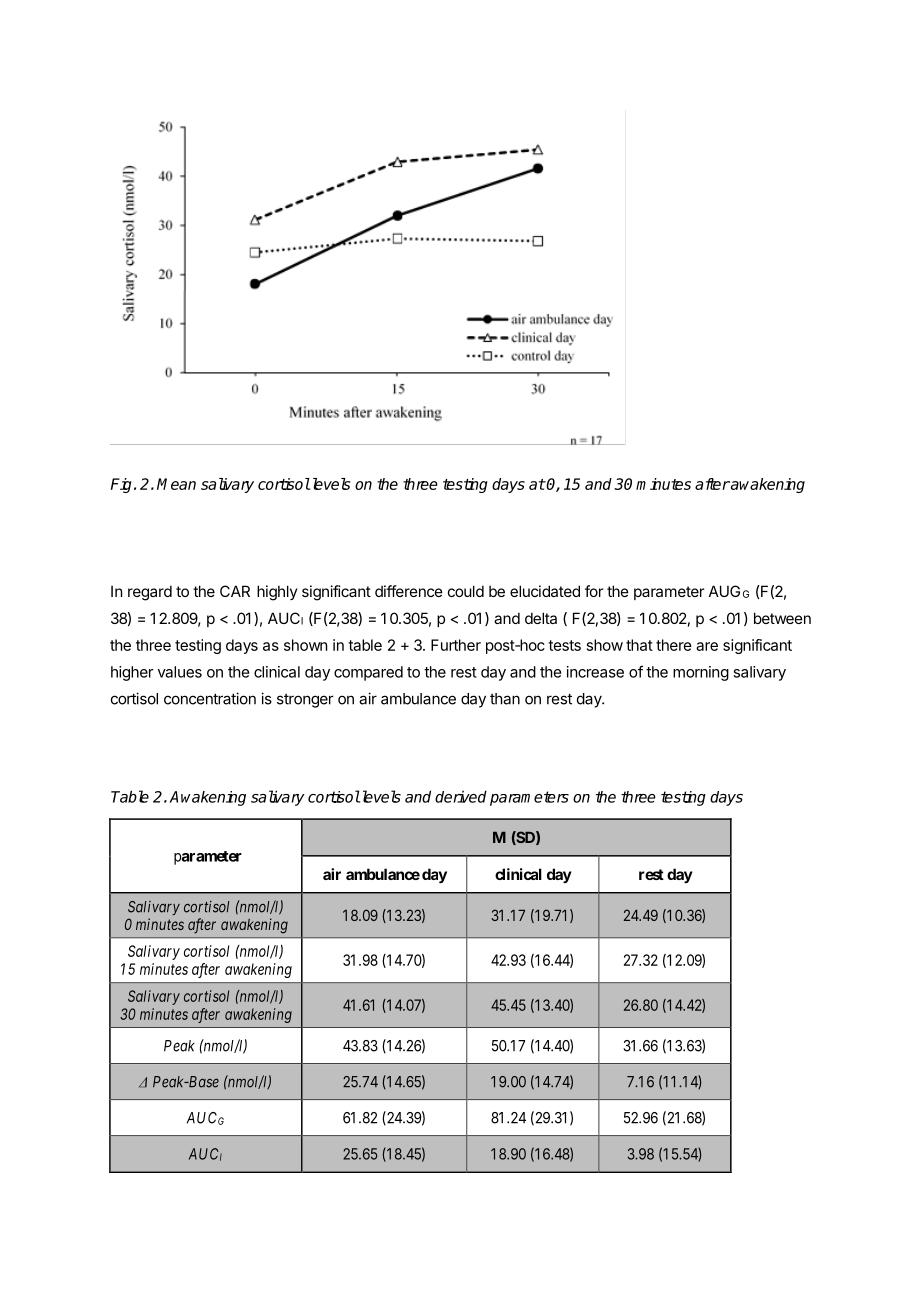  What do you see at coordinates (456, 645) in the screenshot?
I see `Further` at bounding box center [456, 645].
